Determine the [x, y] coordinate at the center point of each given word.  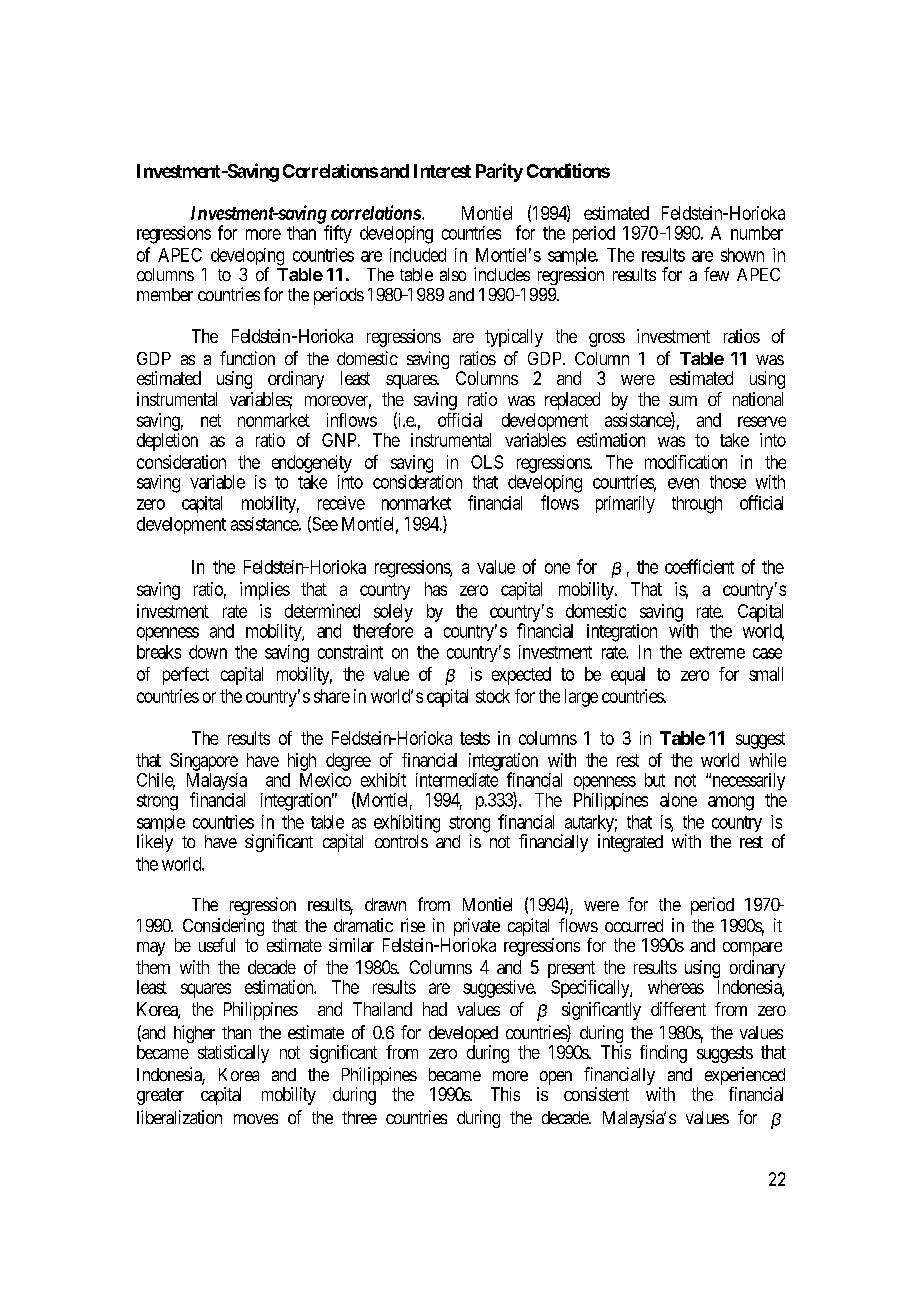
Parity [499, 172]
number [757, 233]
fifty [338, 234]
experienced [745, 1077]
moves [256, 1119]
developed [463, 1036]
